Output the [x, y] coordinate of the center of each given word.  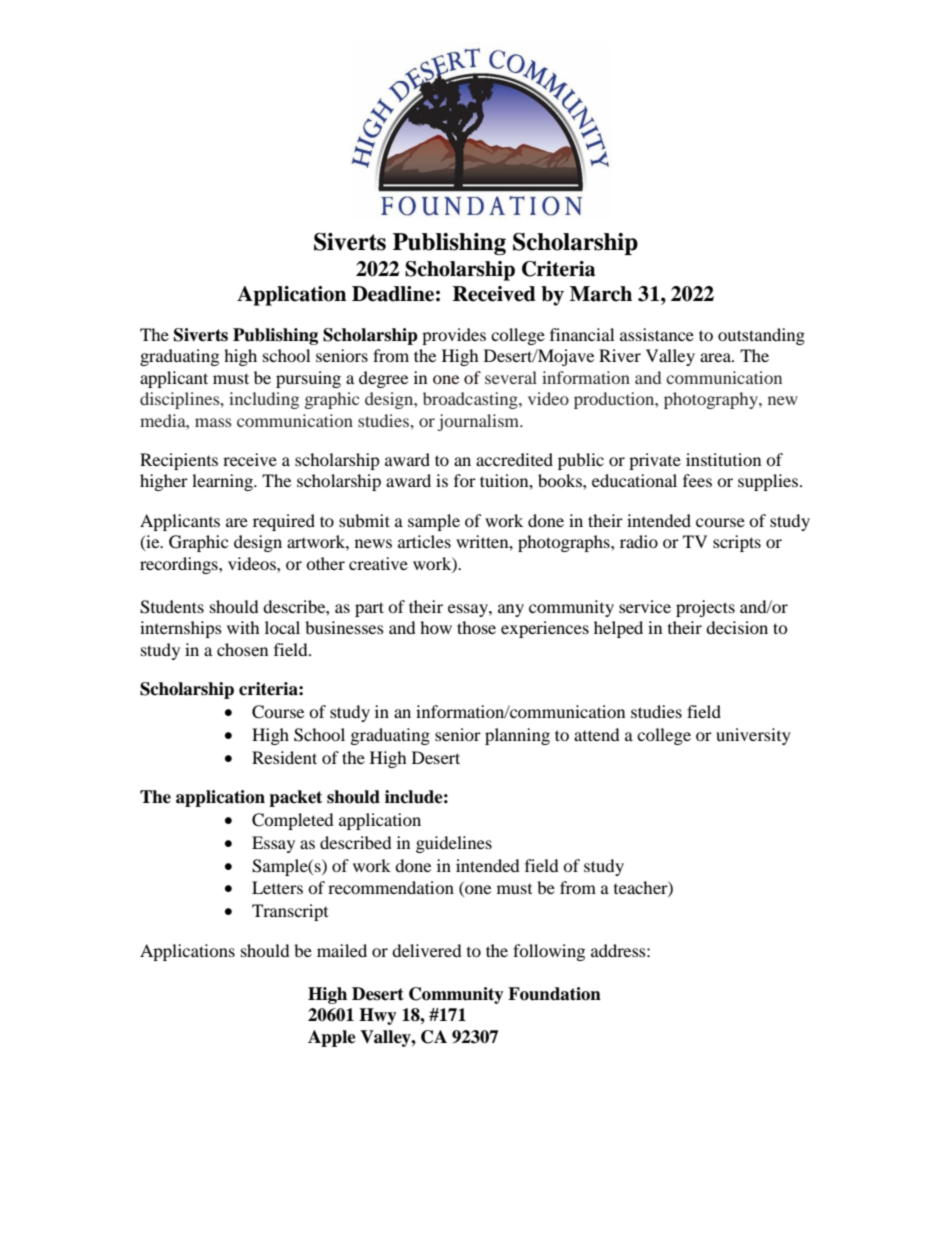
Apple [332, 1038]
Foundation [554, 994]
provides [454, 336]
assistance [657, 334]
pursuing [308, 379]
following [549, 952]
